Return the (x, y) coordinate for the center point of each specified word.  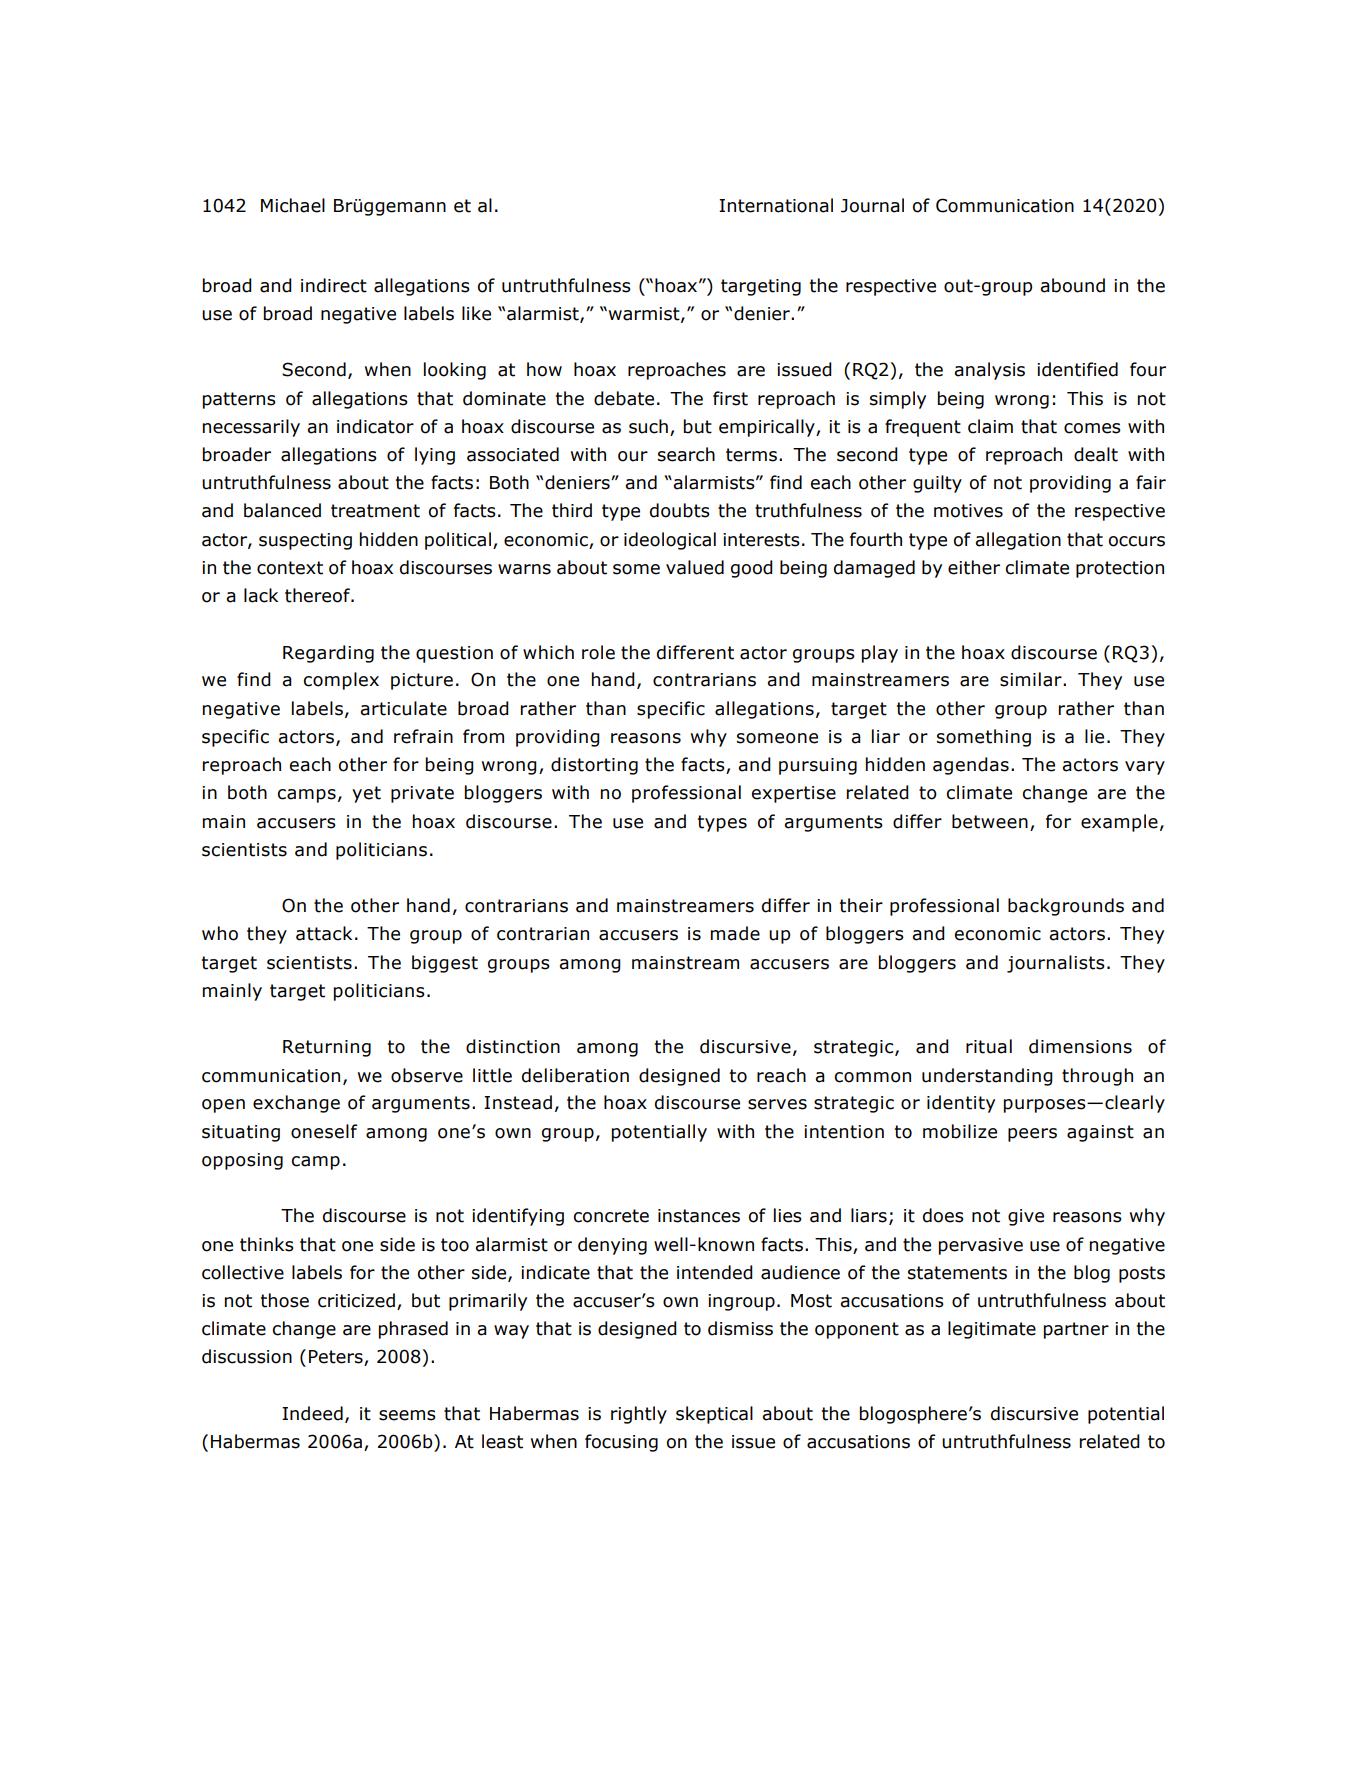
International (776, 205)
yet (366, 794)
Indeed (312, 1413)
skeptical (714, 1415)
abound (1072, 285)
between (990, 821)
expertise (794, 794)
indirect (334, 285)
